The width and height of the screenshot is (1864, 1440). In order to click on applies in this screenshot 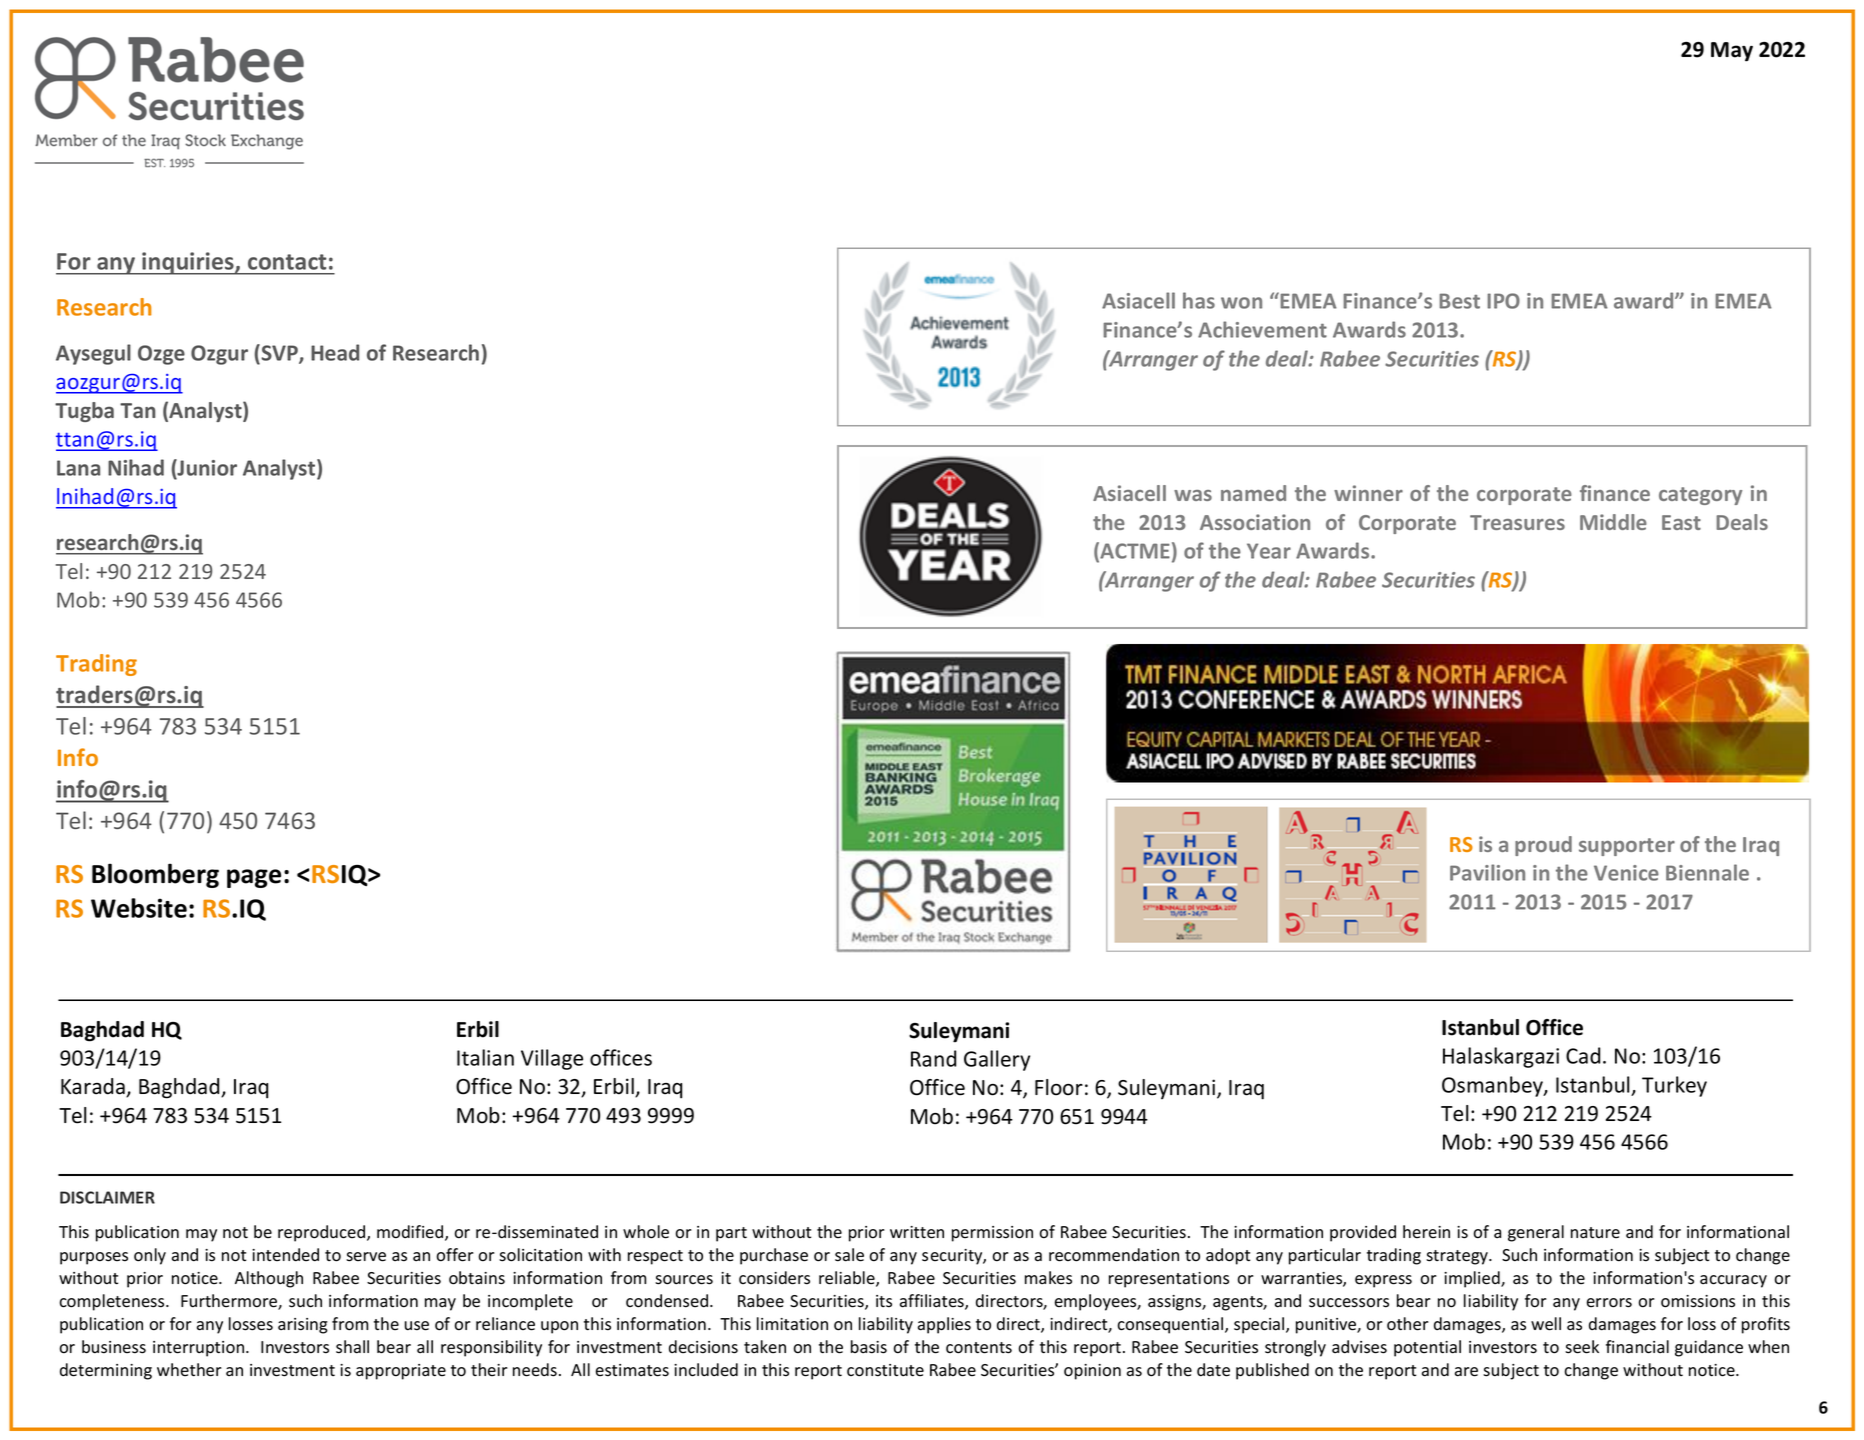, I will do `click(944, 1325)`.
